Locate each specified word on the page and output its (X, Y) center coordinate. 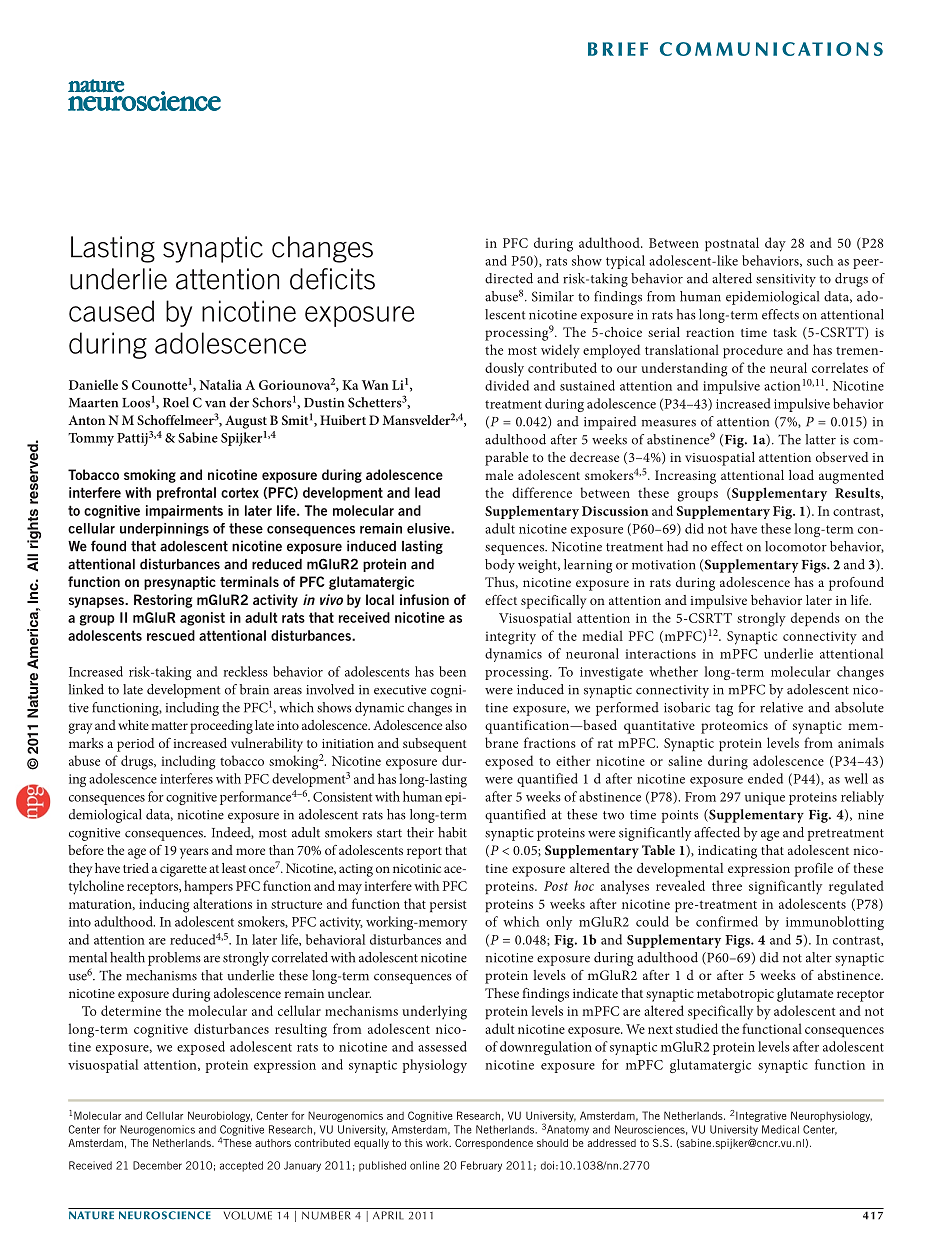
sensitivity (786, 280)
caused (111, 311)
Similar (553, 296)
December (157, 1165)
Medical (780, 1129)
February (481, 1166)
